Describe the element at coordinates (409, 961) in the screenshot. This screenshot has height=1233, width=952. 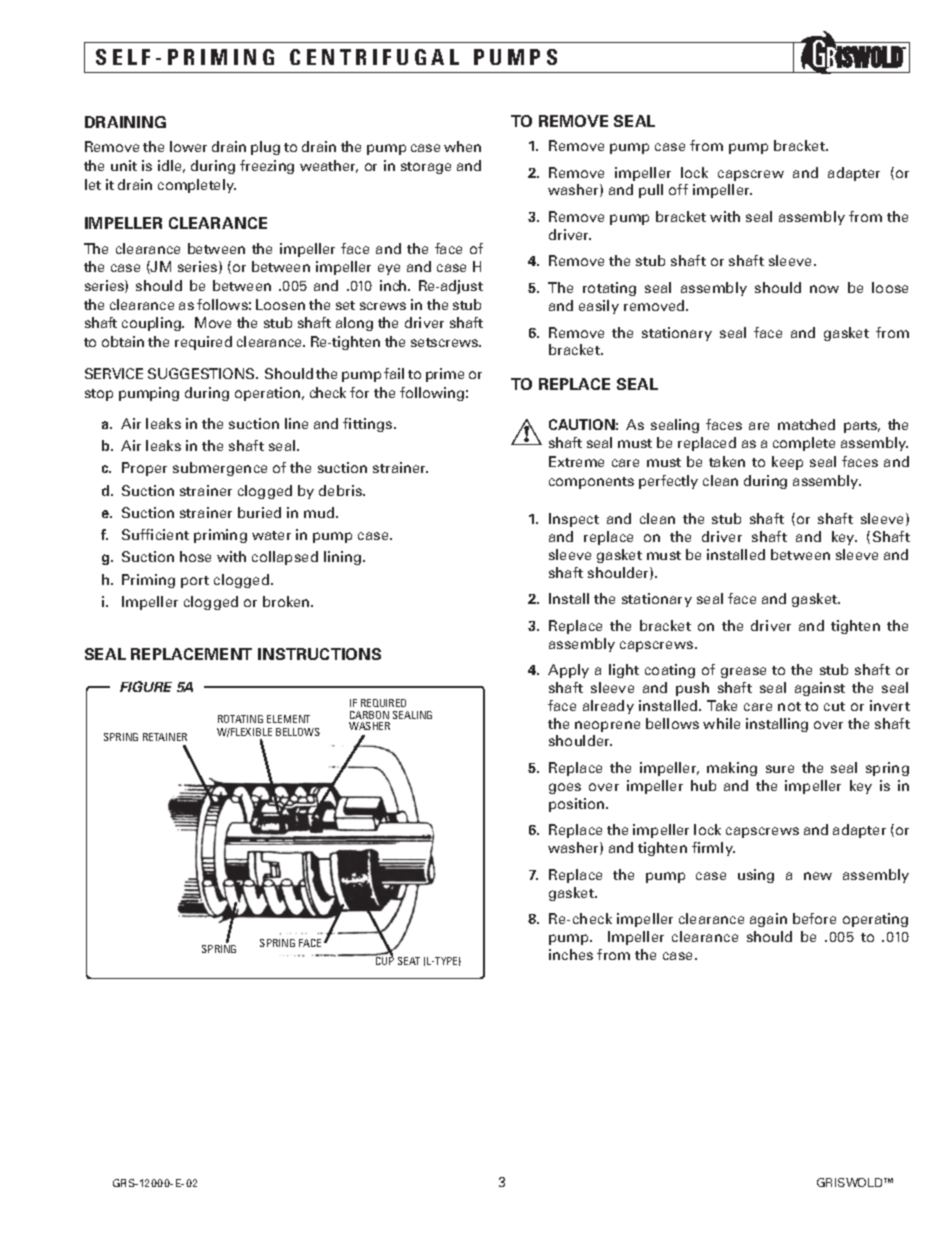
I see `SEAT` at that location.
